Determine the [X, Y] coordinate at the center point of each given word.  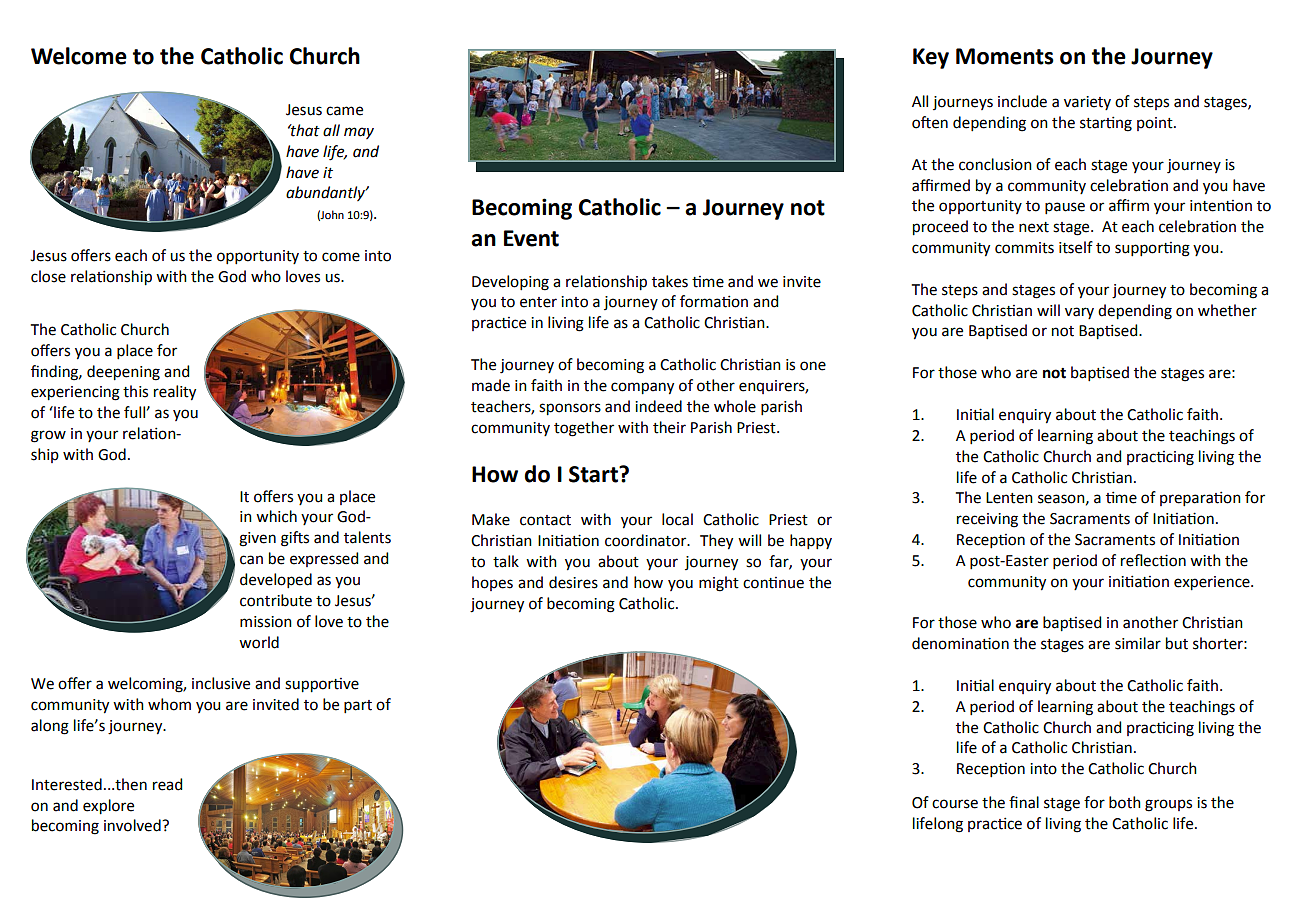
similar [1138, 643]
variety [1087, 103]
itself [1076, 247]
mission [266, 622]
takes [670, 281]
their [669, 427]
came [344, 111]
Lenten [1009, 498]
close [48, 276]
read [167, 784]
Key [931, 58]
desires [573, 582]
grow [48, 436]
